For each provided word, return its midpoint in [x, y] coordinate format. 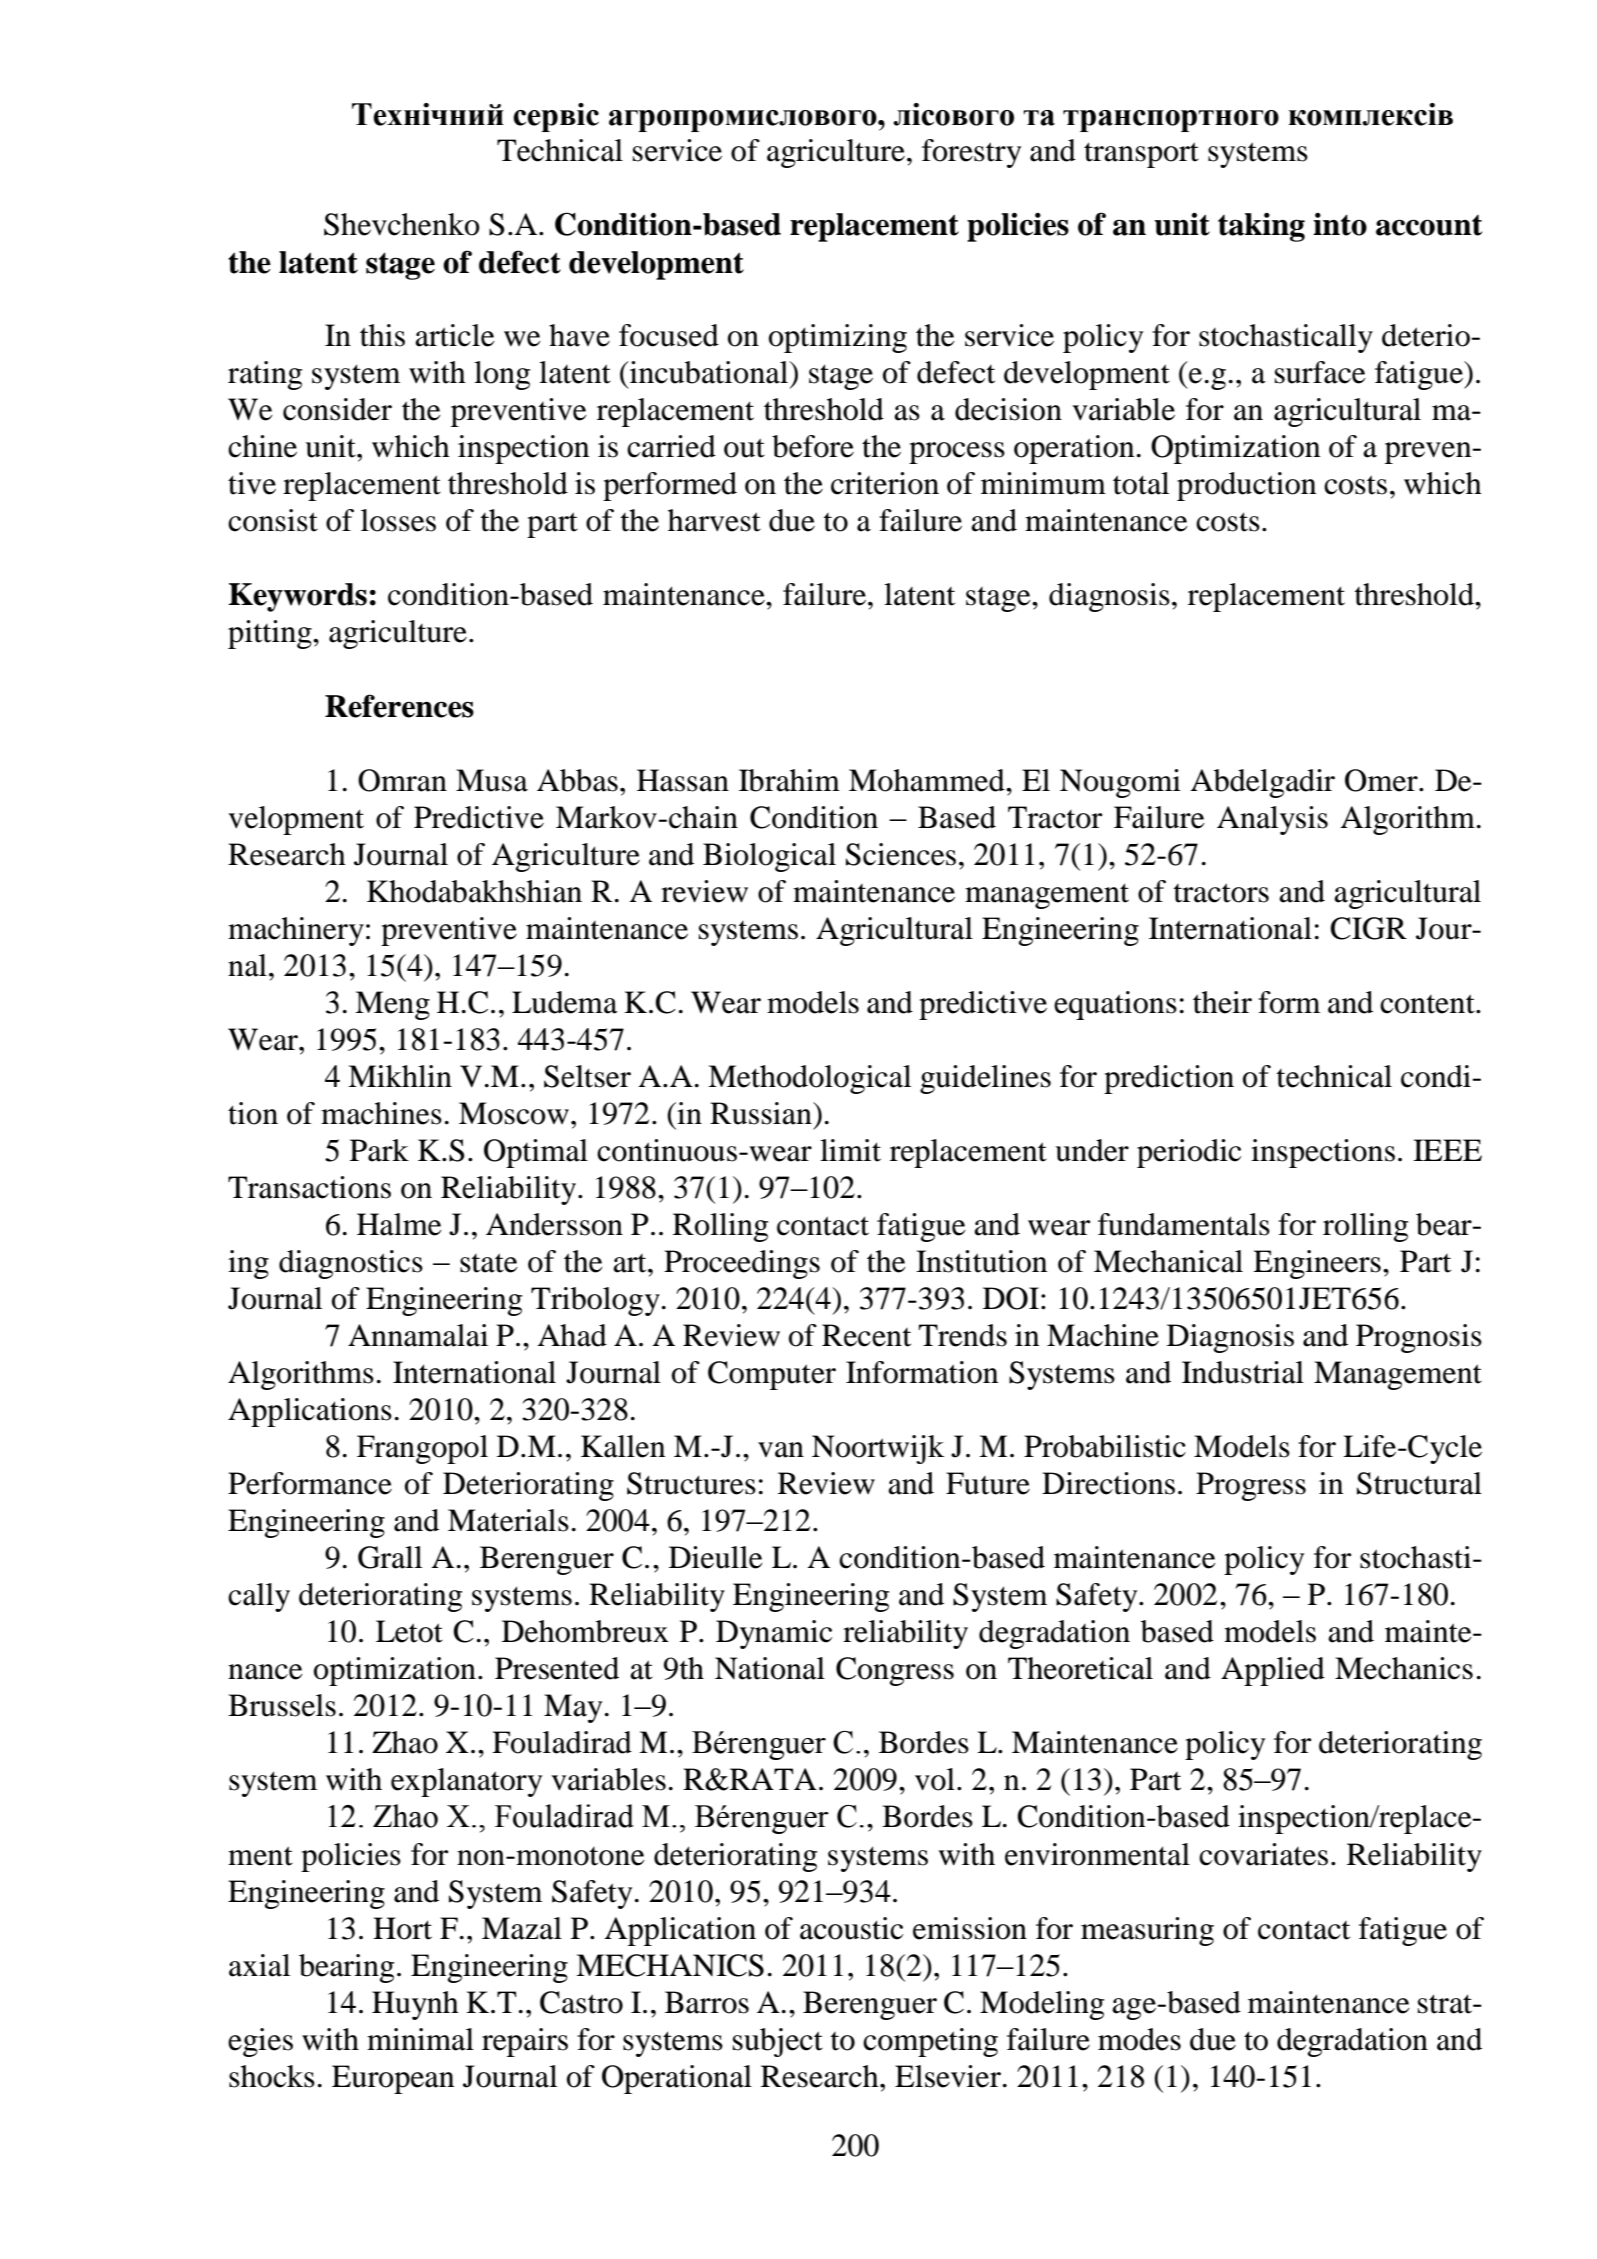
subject [778, 2042]
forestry [971, 153]
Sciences [901, 854]
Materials [508, 1520]
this [382, 335]
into [1340, 224]
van [781, 1450]
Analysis [1272, 820]
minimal [420, 2039]
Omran [402, 780]
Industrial [1243, 1372]
